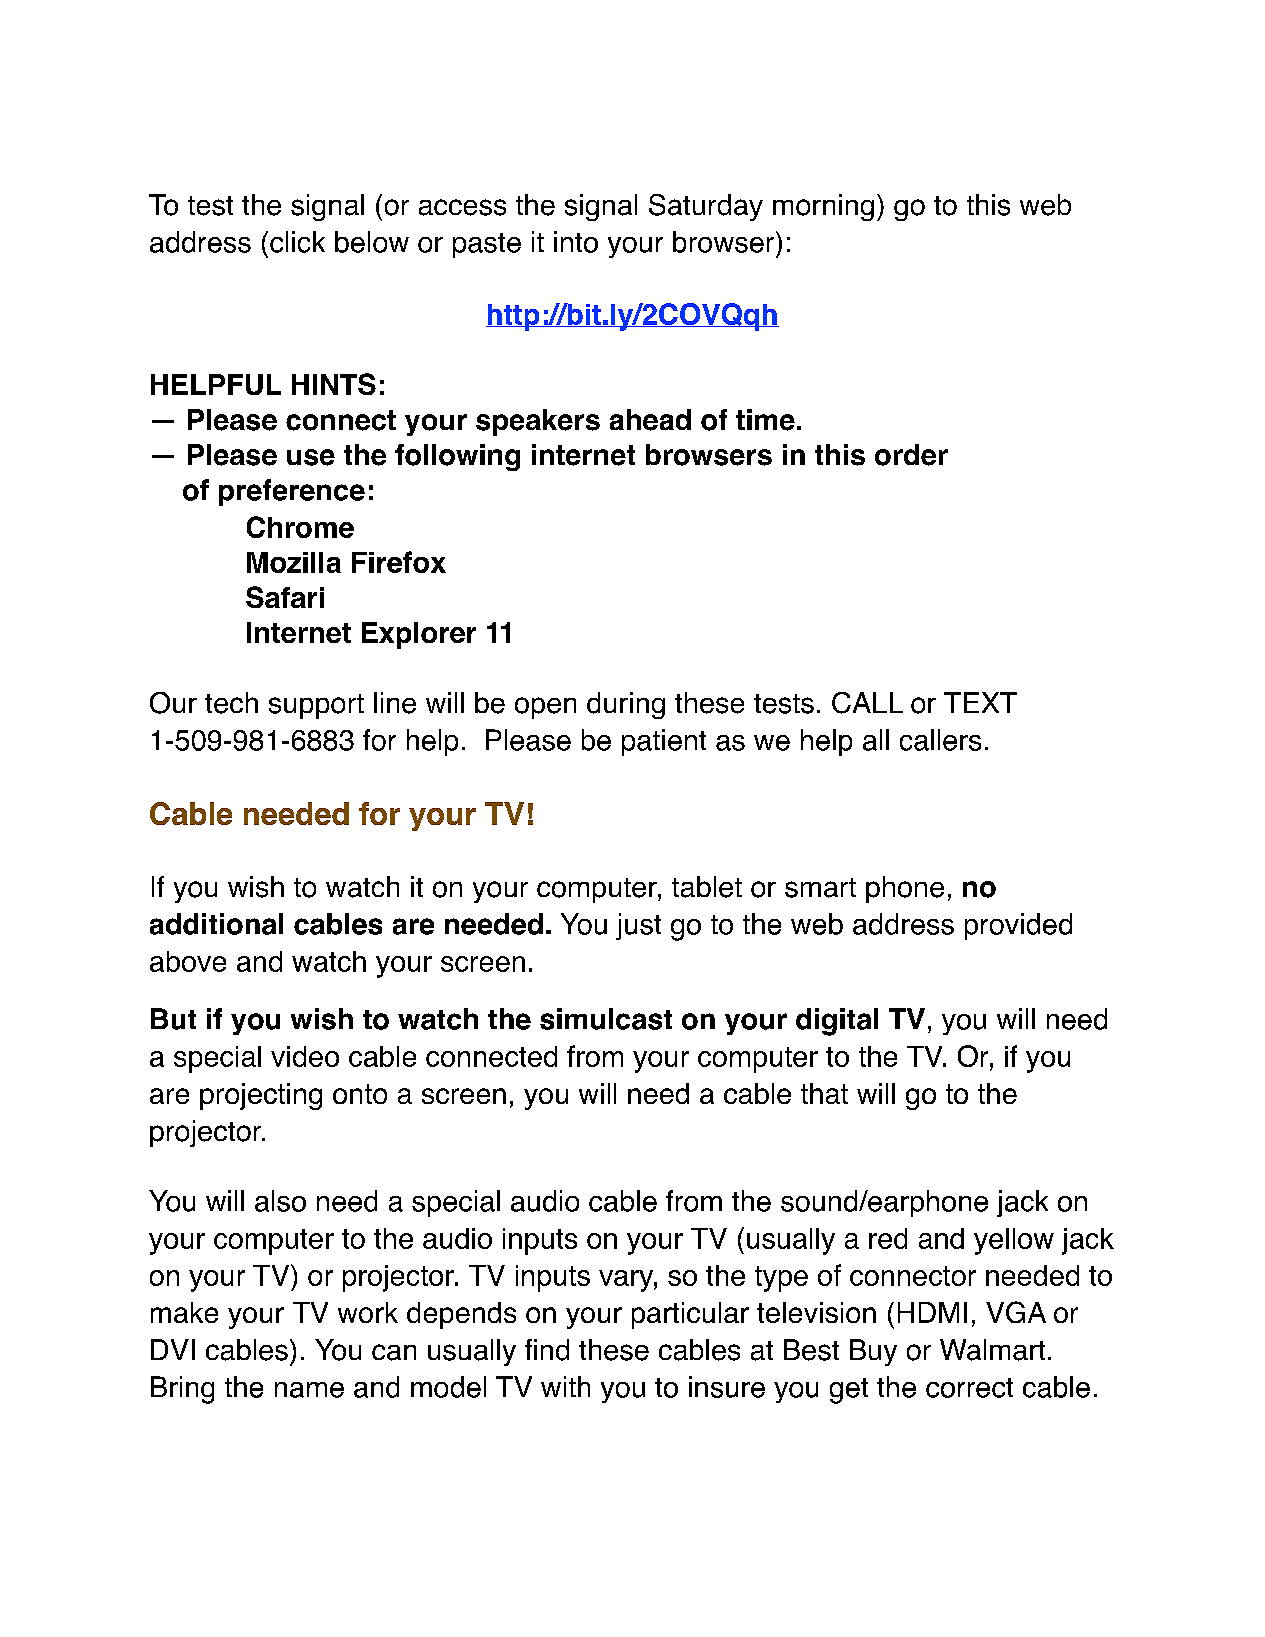  What do you see at coordinates (664, 742) in the document?
I see `patient` at bounding box center [664, 742].
